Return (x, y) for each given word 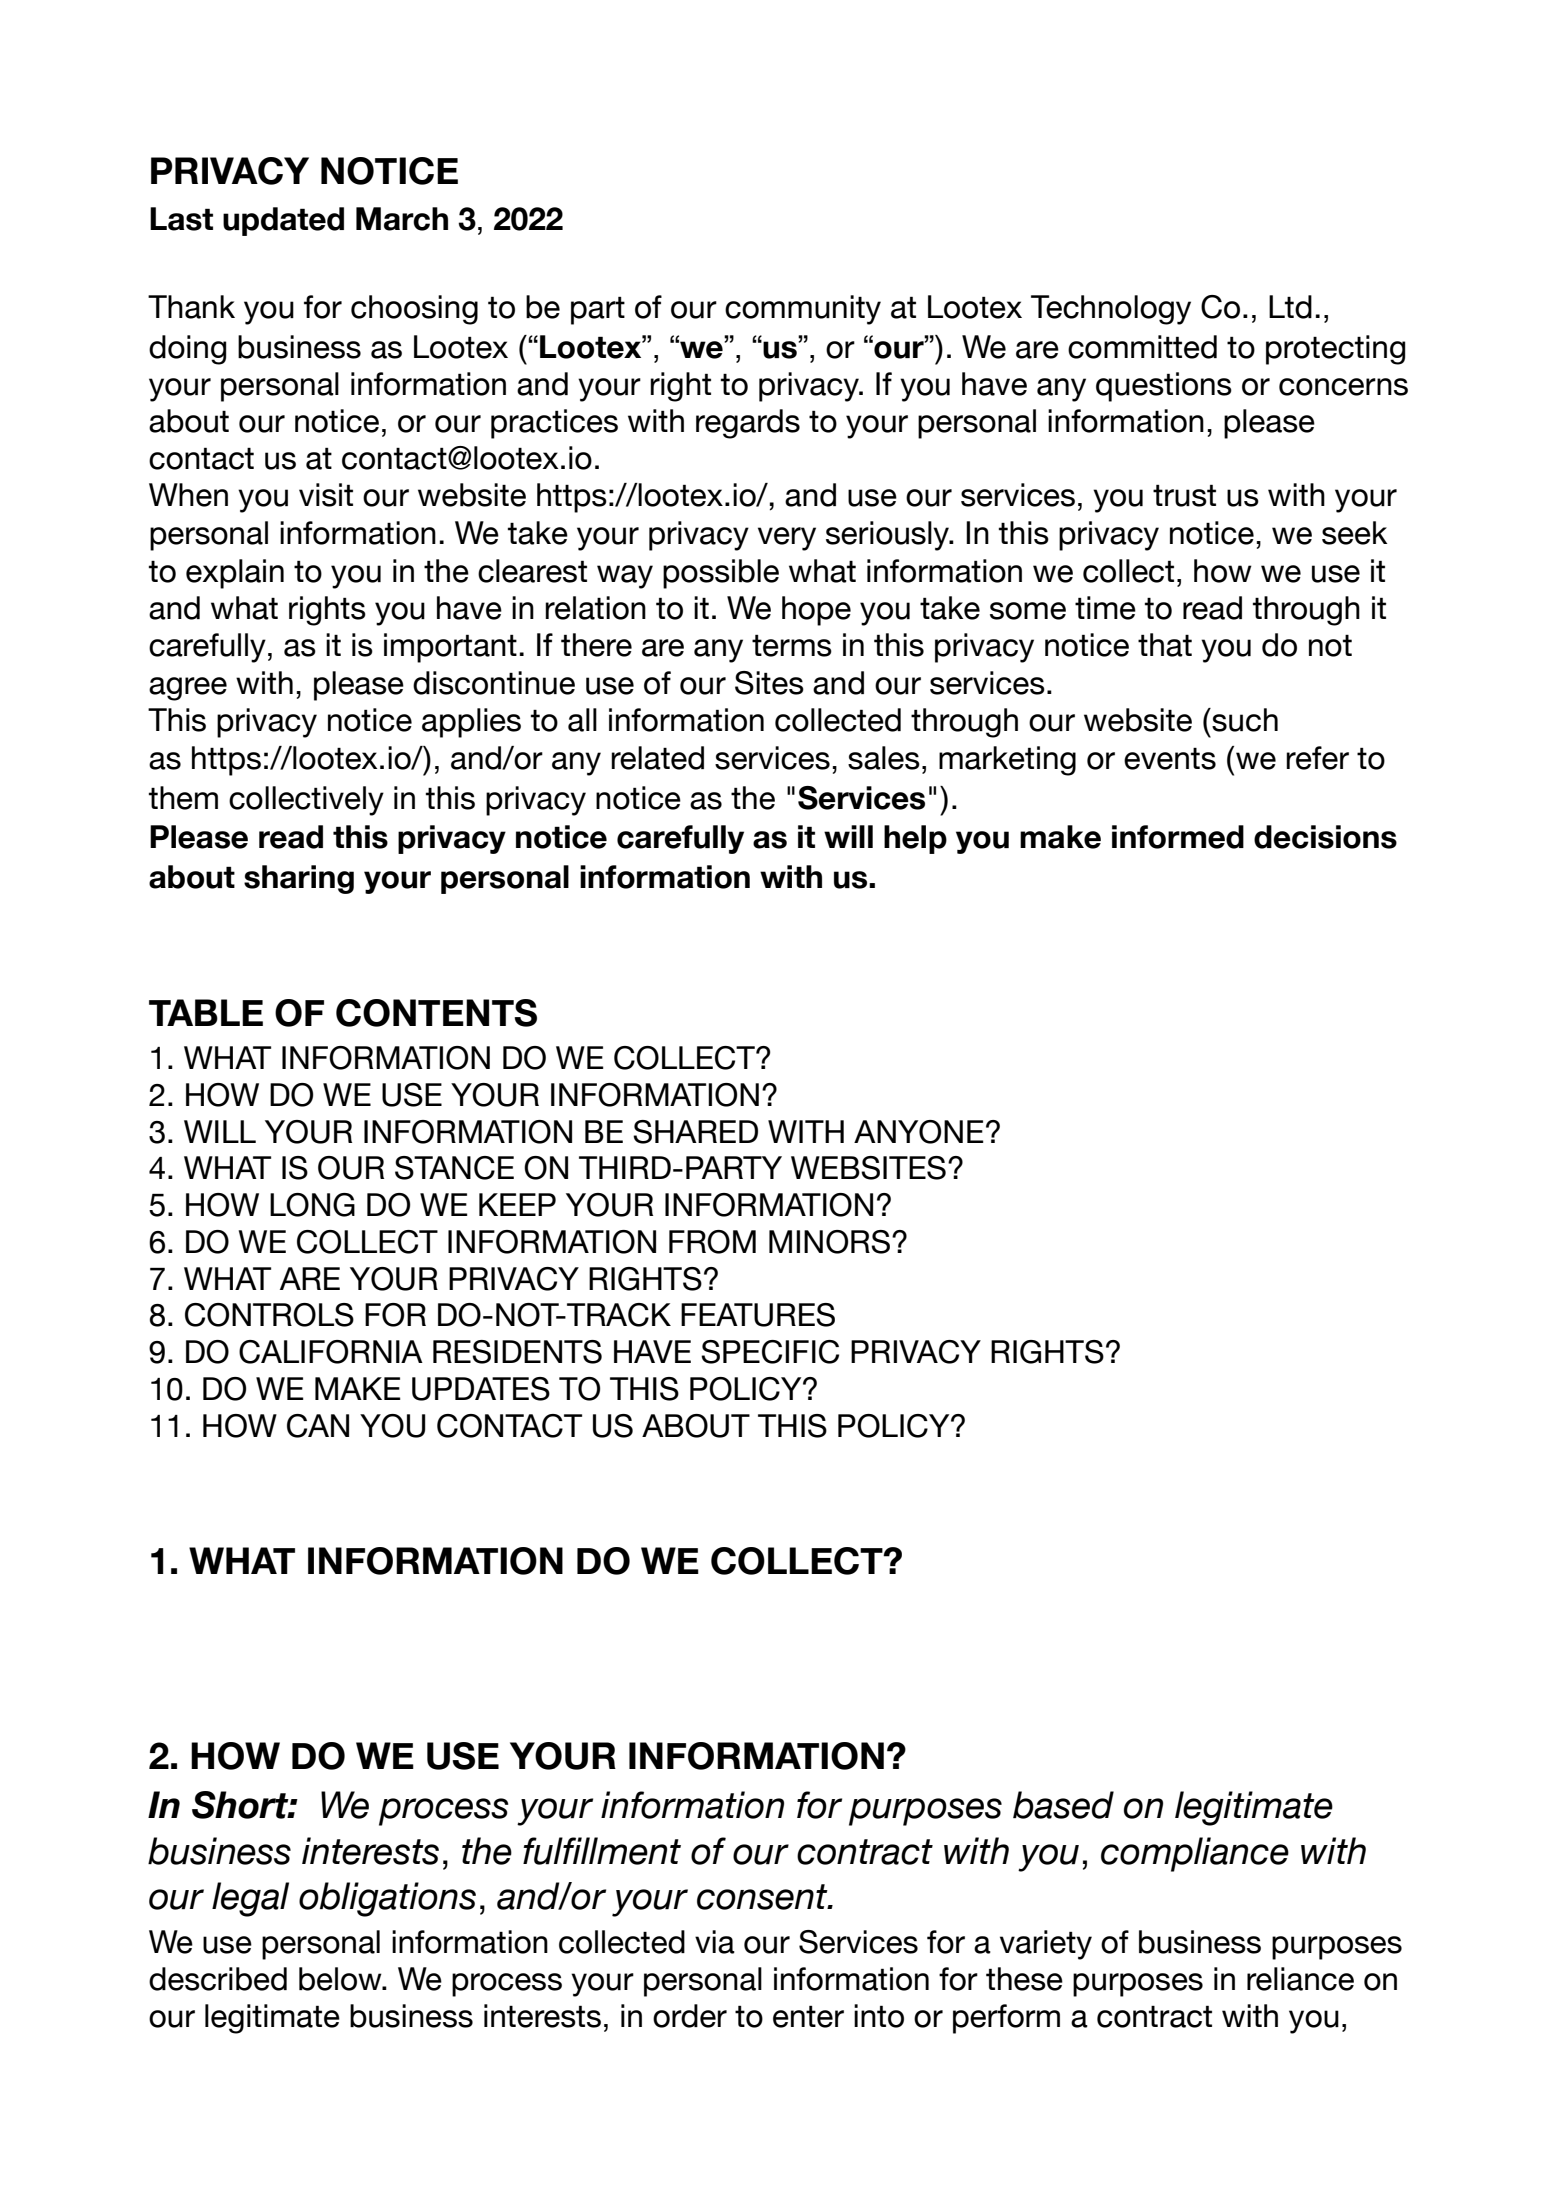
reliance (1300, 1979)
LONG (312, 1205)
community (803, 310)
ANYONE (919, 1132)
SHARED (695, 1132)
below (341, 1979)
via (715, 1942)
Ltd (1290, 307)
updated (283, 221)
